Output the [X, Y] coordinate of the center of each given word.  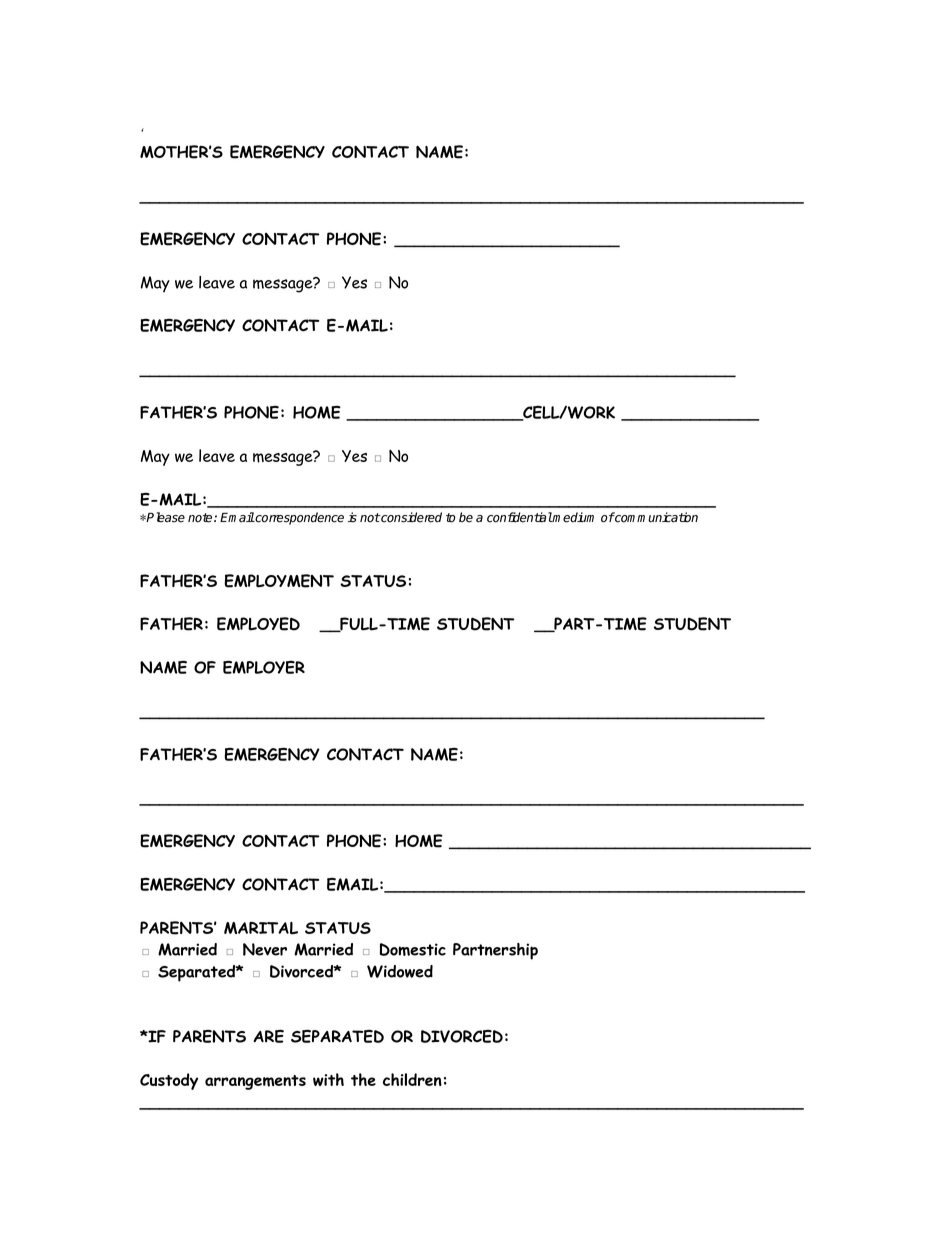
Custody [169, 1081]
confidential [520, 517]
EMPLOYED [258, 624]
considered [410, 517]
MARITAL [261, 928]
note [201, 518]
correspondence [299, 518]
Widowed [400, 971]
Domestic [412, 949]
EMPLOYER [264, 667]
